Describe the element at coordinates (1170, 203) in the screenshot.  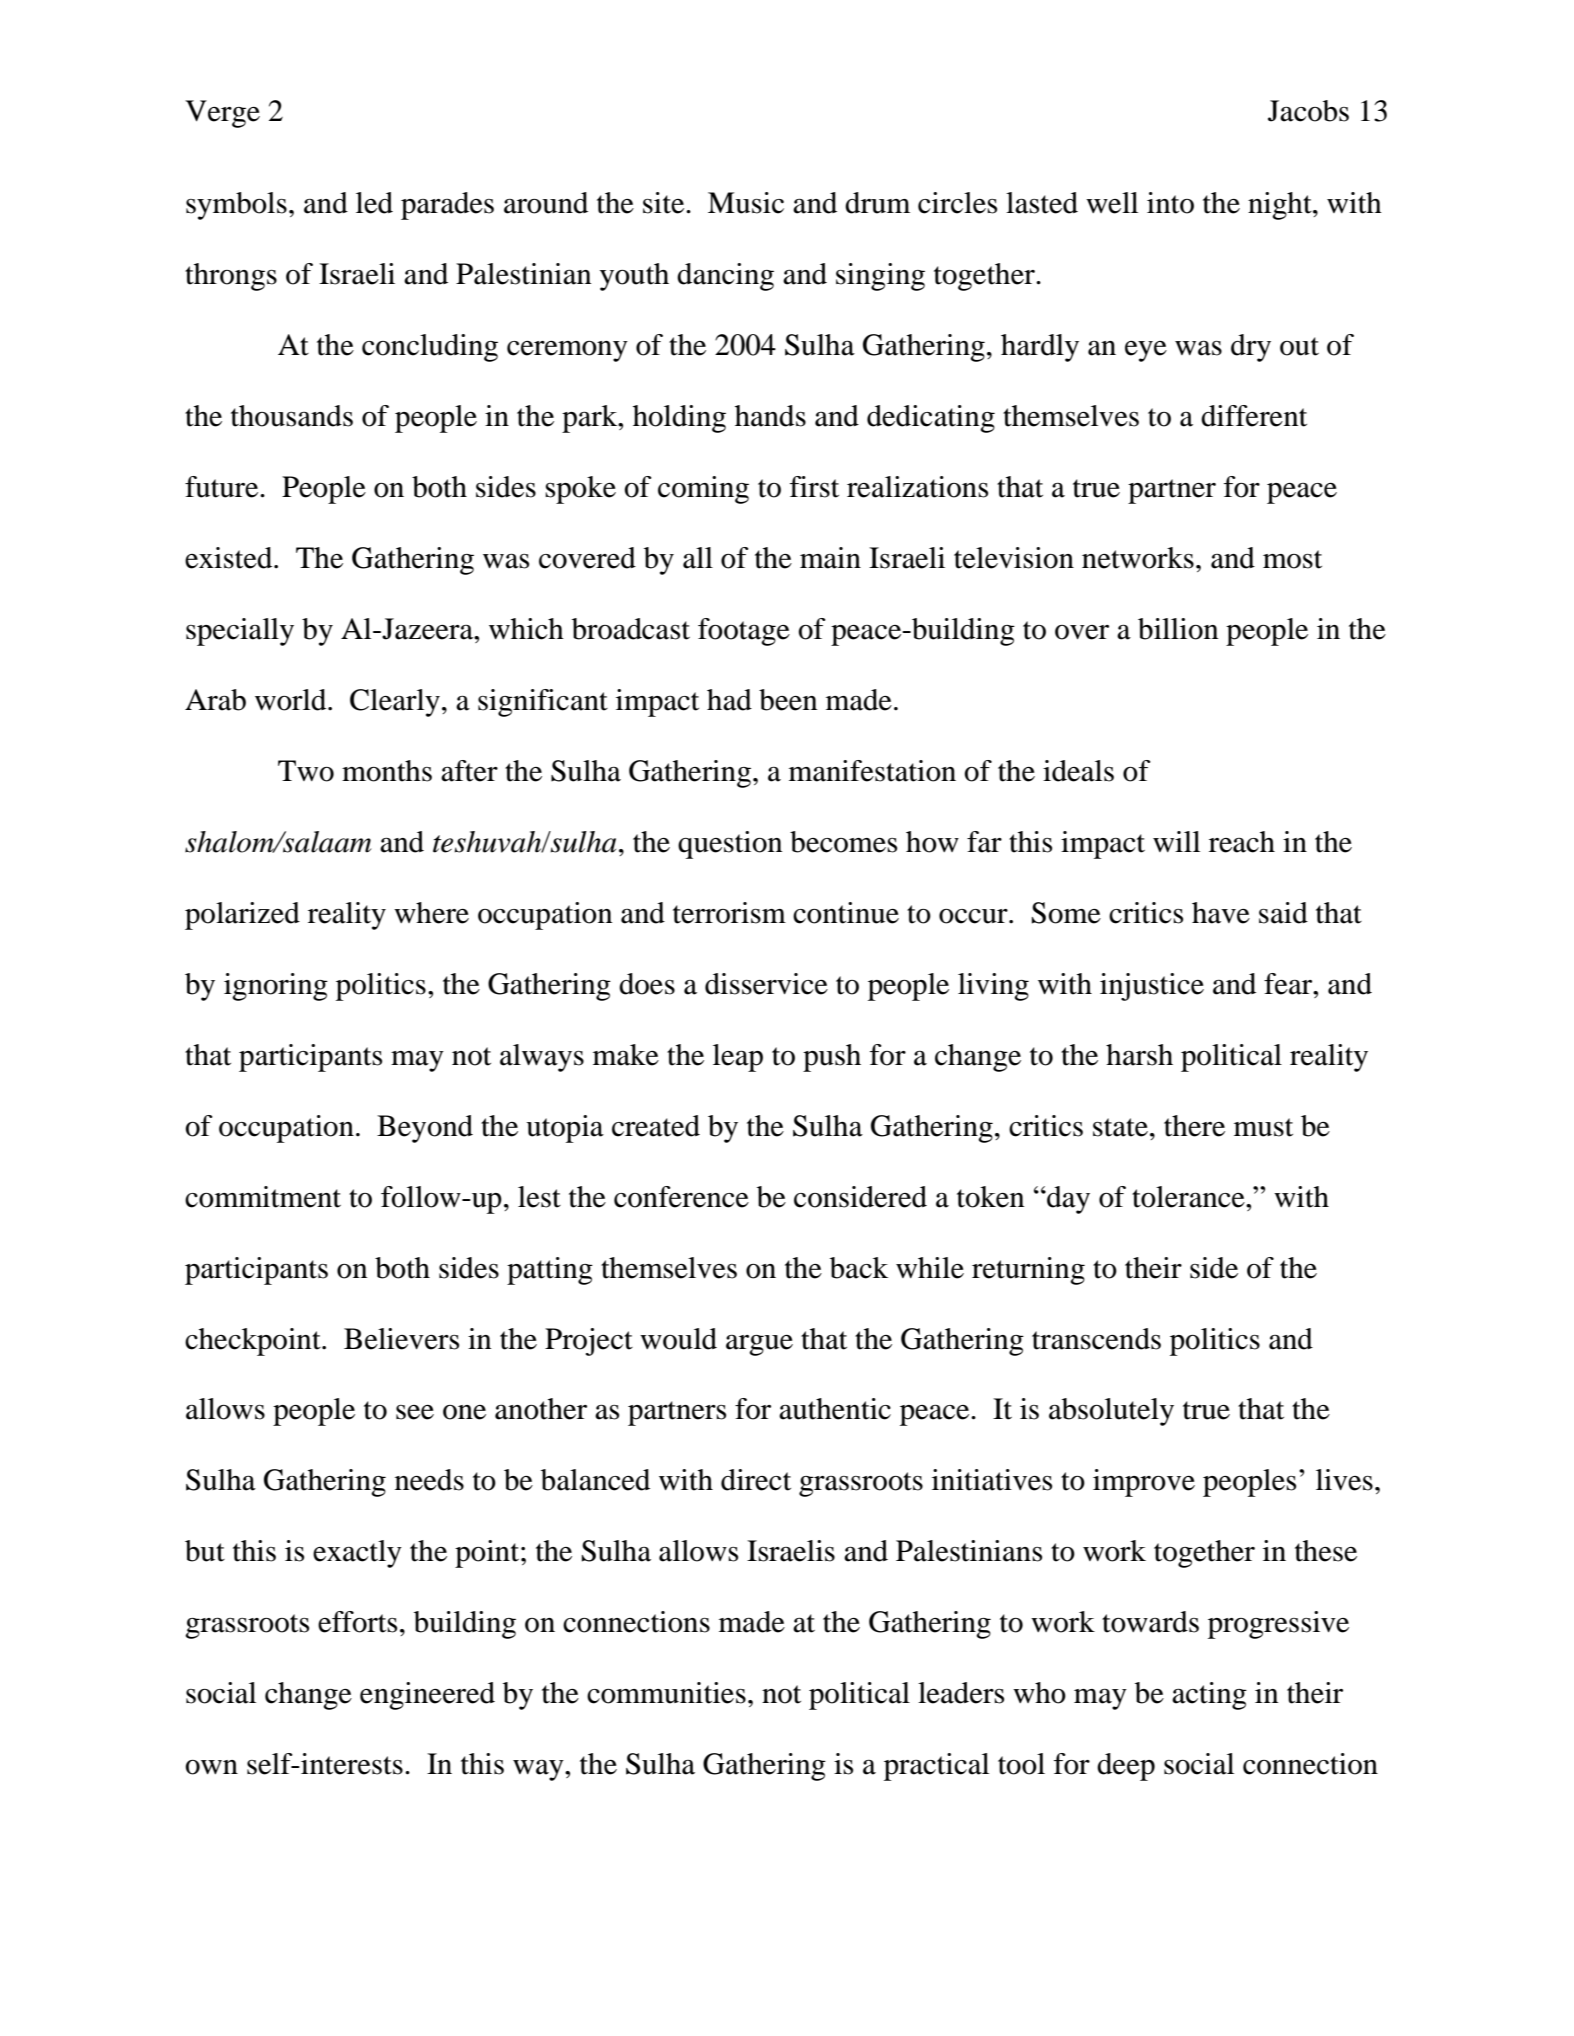
I see `into` at that location.
